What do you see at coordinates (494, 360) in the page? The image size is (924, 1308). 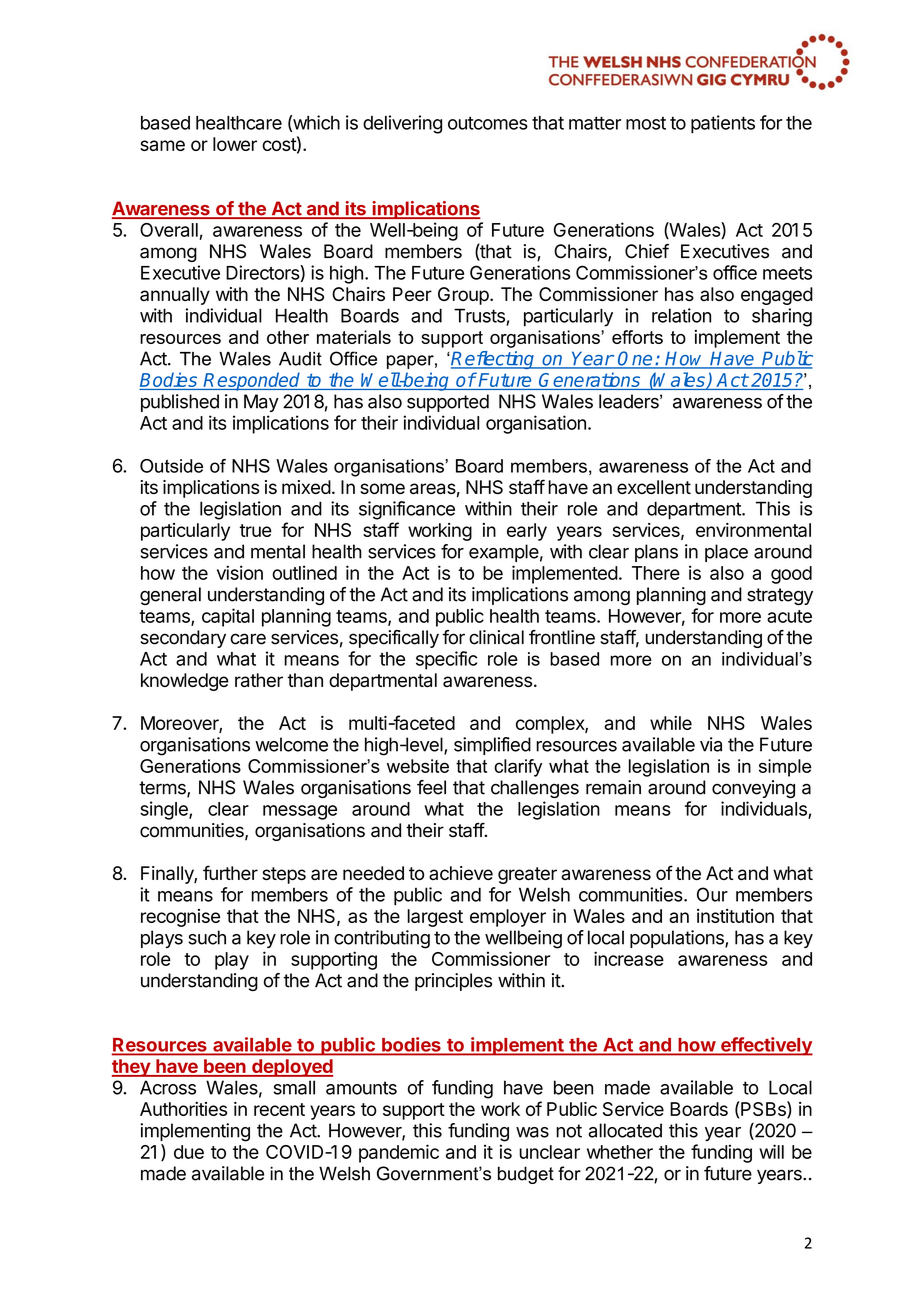 I see `Reflecting` at bounding box center [494, 360].
